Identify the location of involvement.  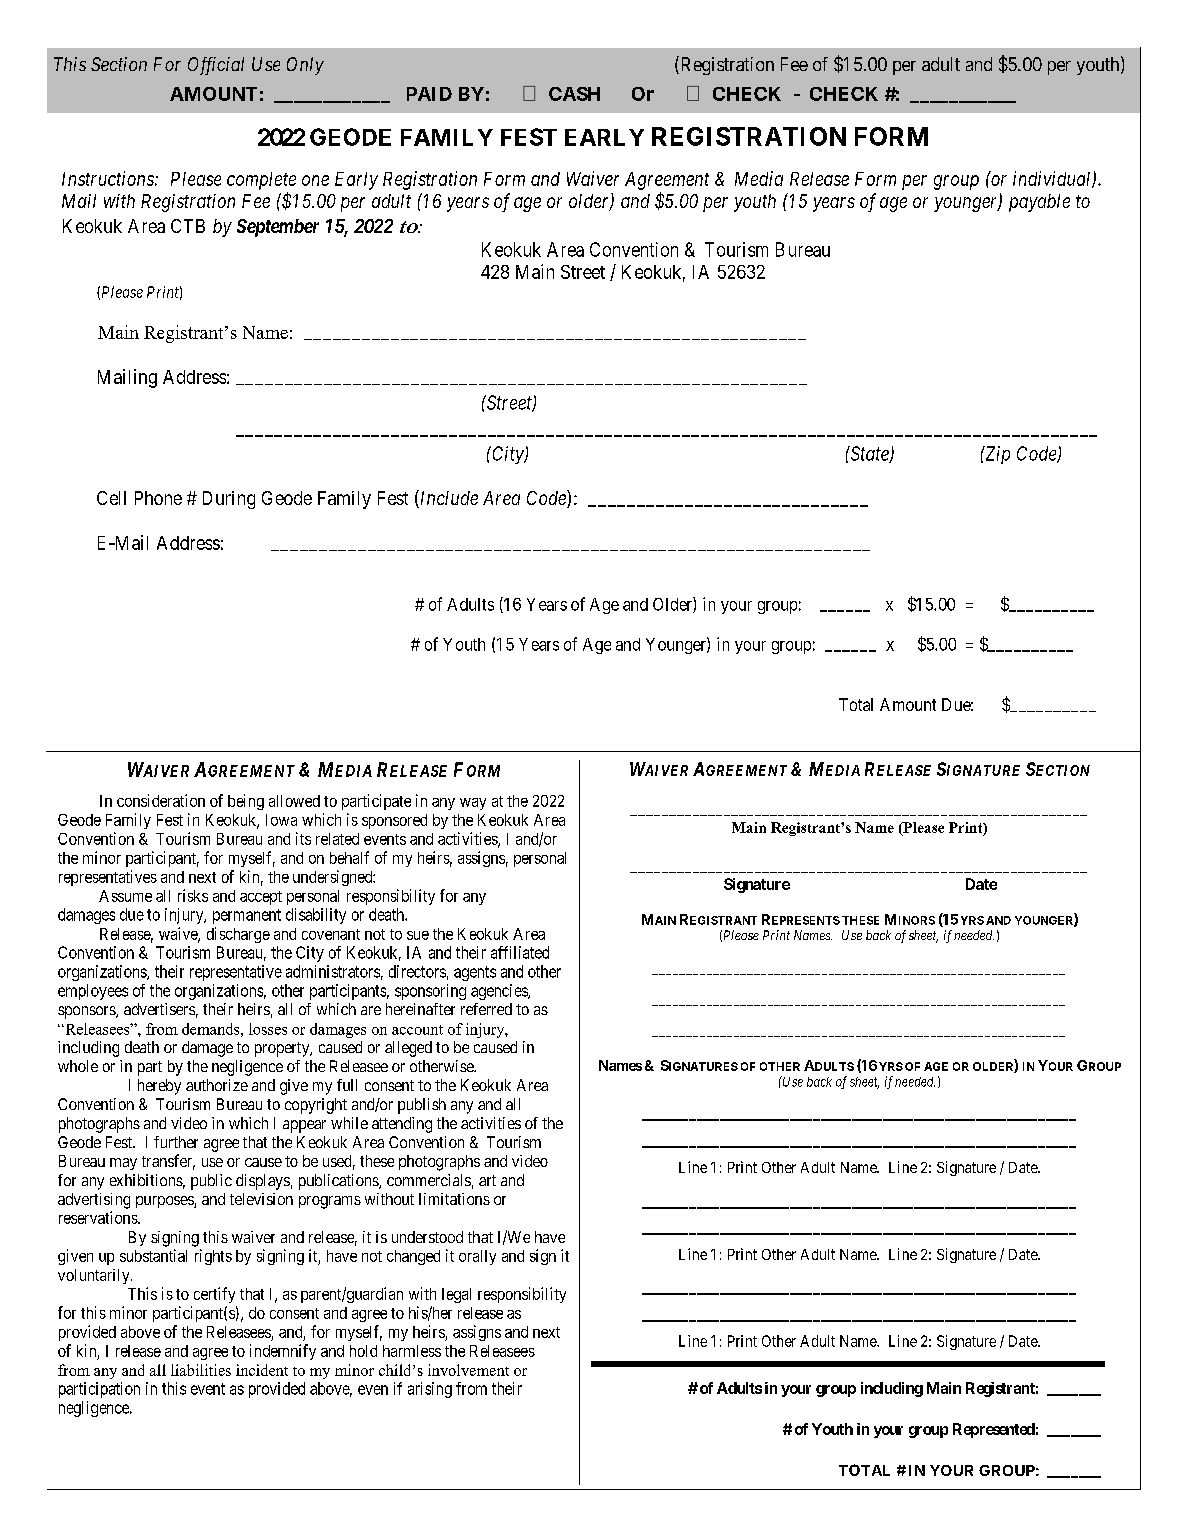
(468, 1370).
